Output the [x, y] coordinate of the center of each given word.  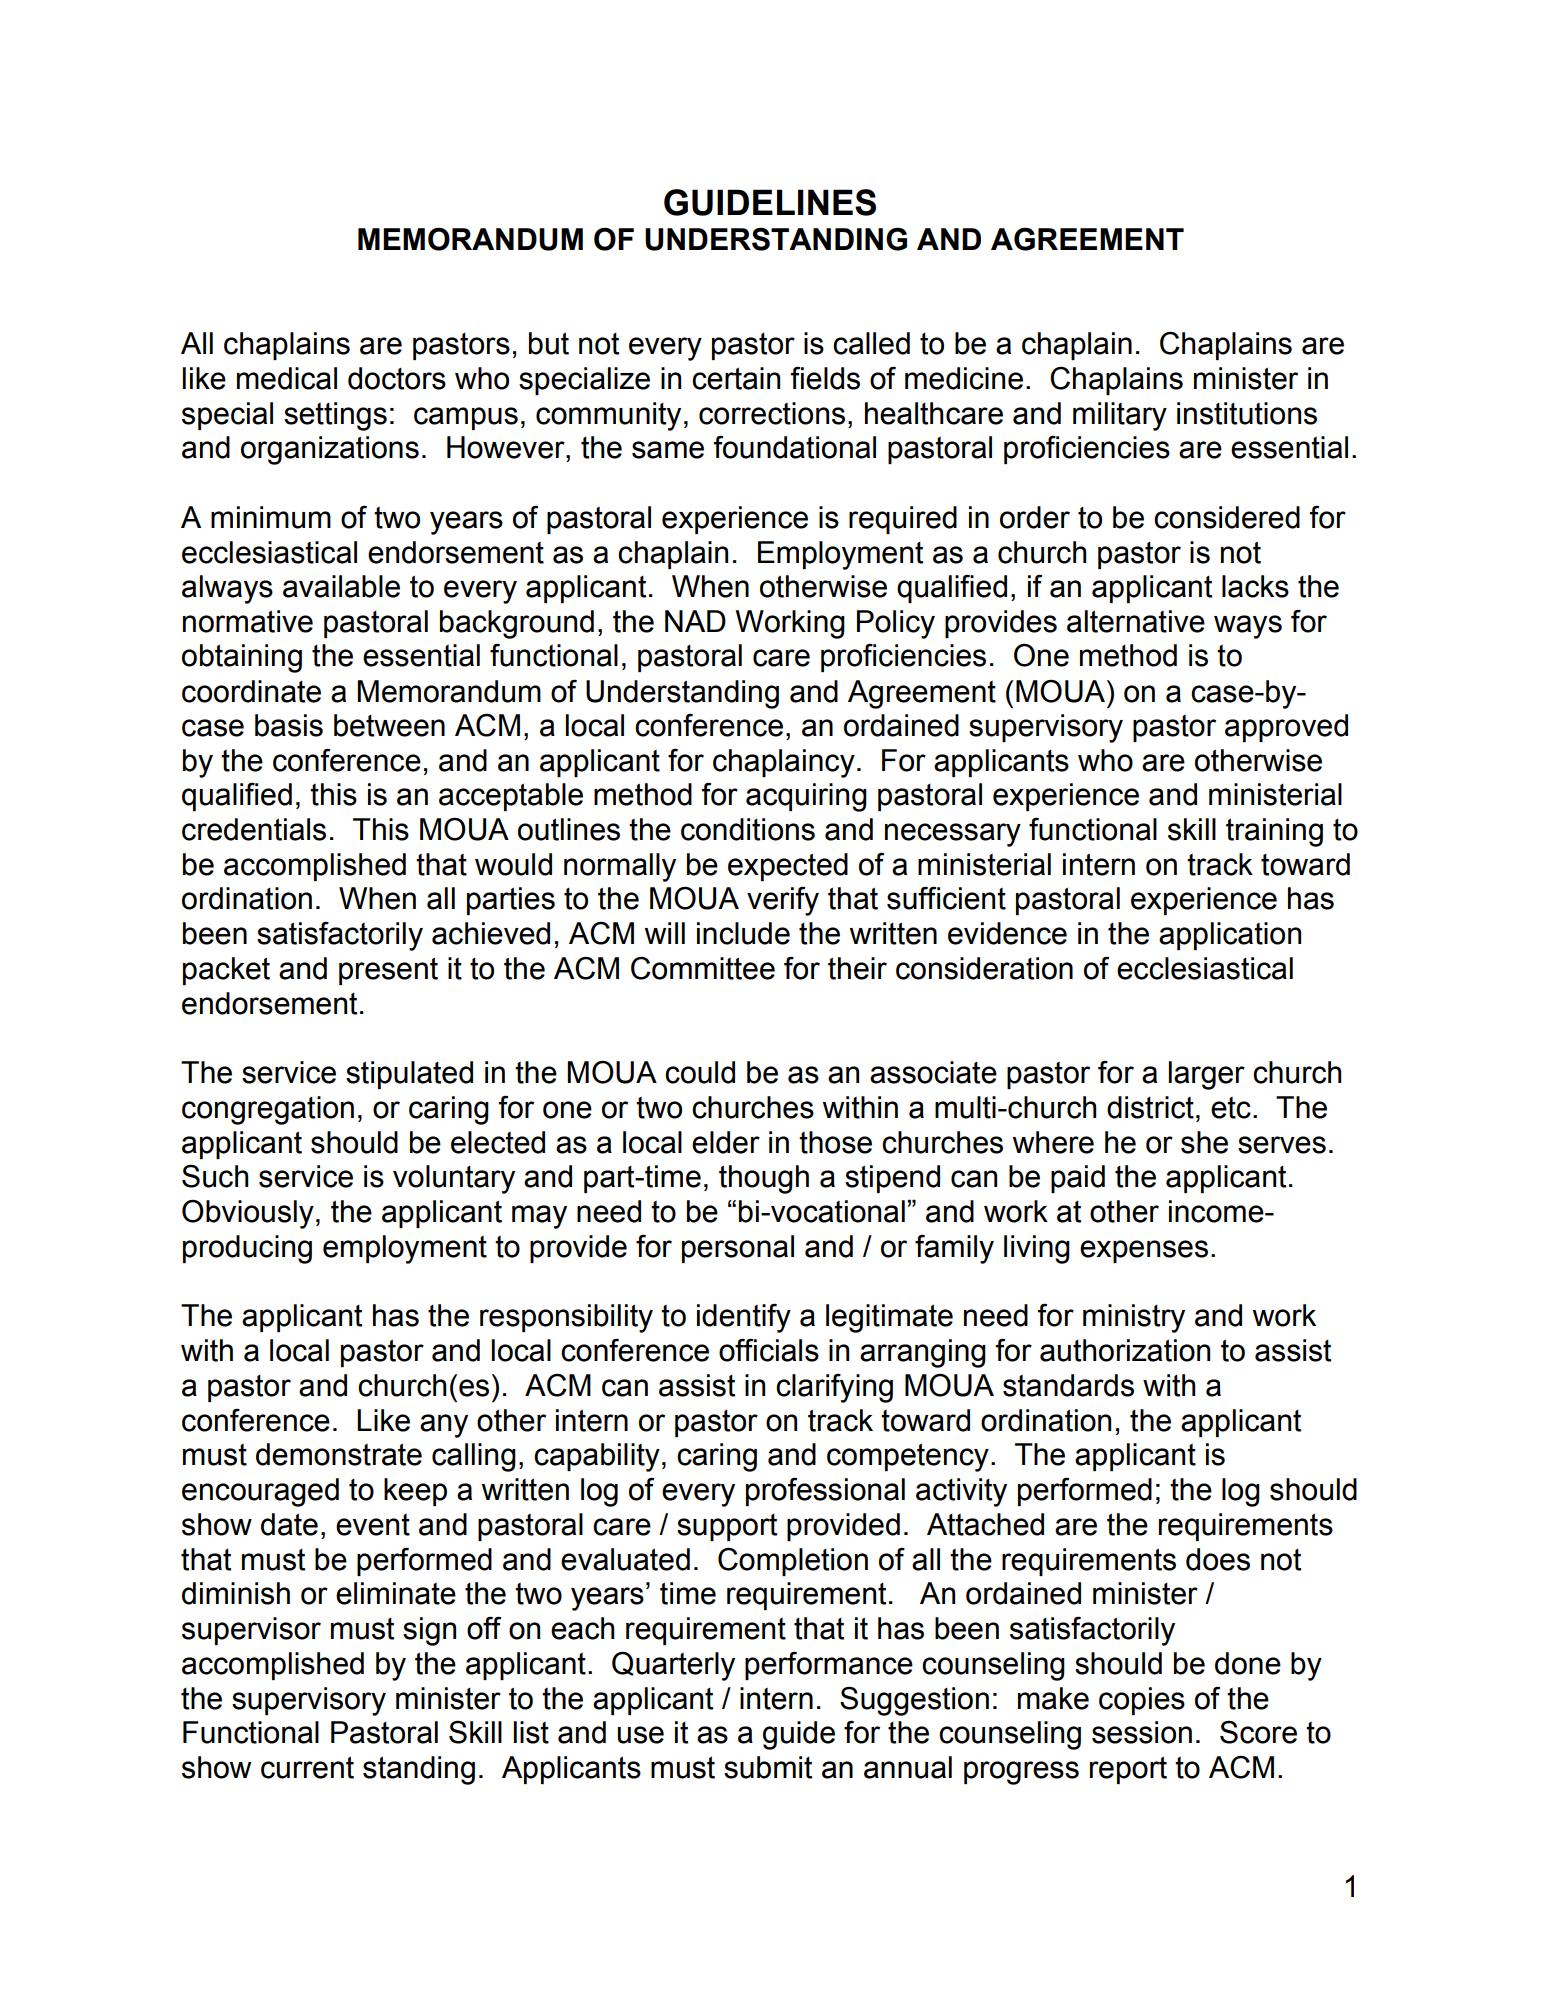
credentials [254, 829]
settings [335, 416]
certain [736, 378]
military [1120, 416]
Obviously [248, 1214]
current [307, 1767]
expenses [1144, 1251]
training [1274, 832]
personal [738, 1249]
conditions [748, 829]
